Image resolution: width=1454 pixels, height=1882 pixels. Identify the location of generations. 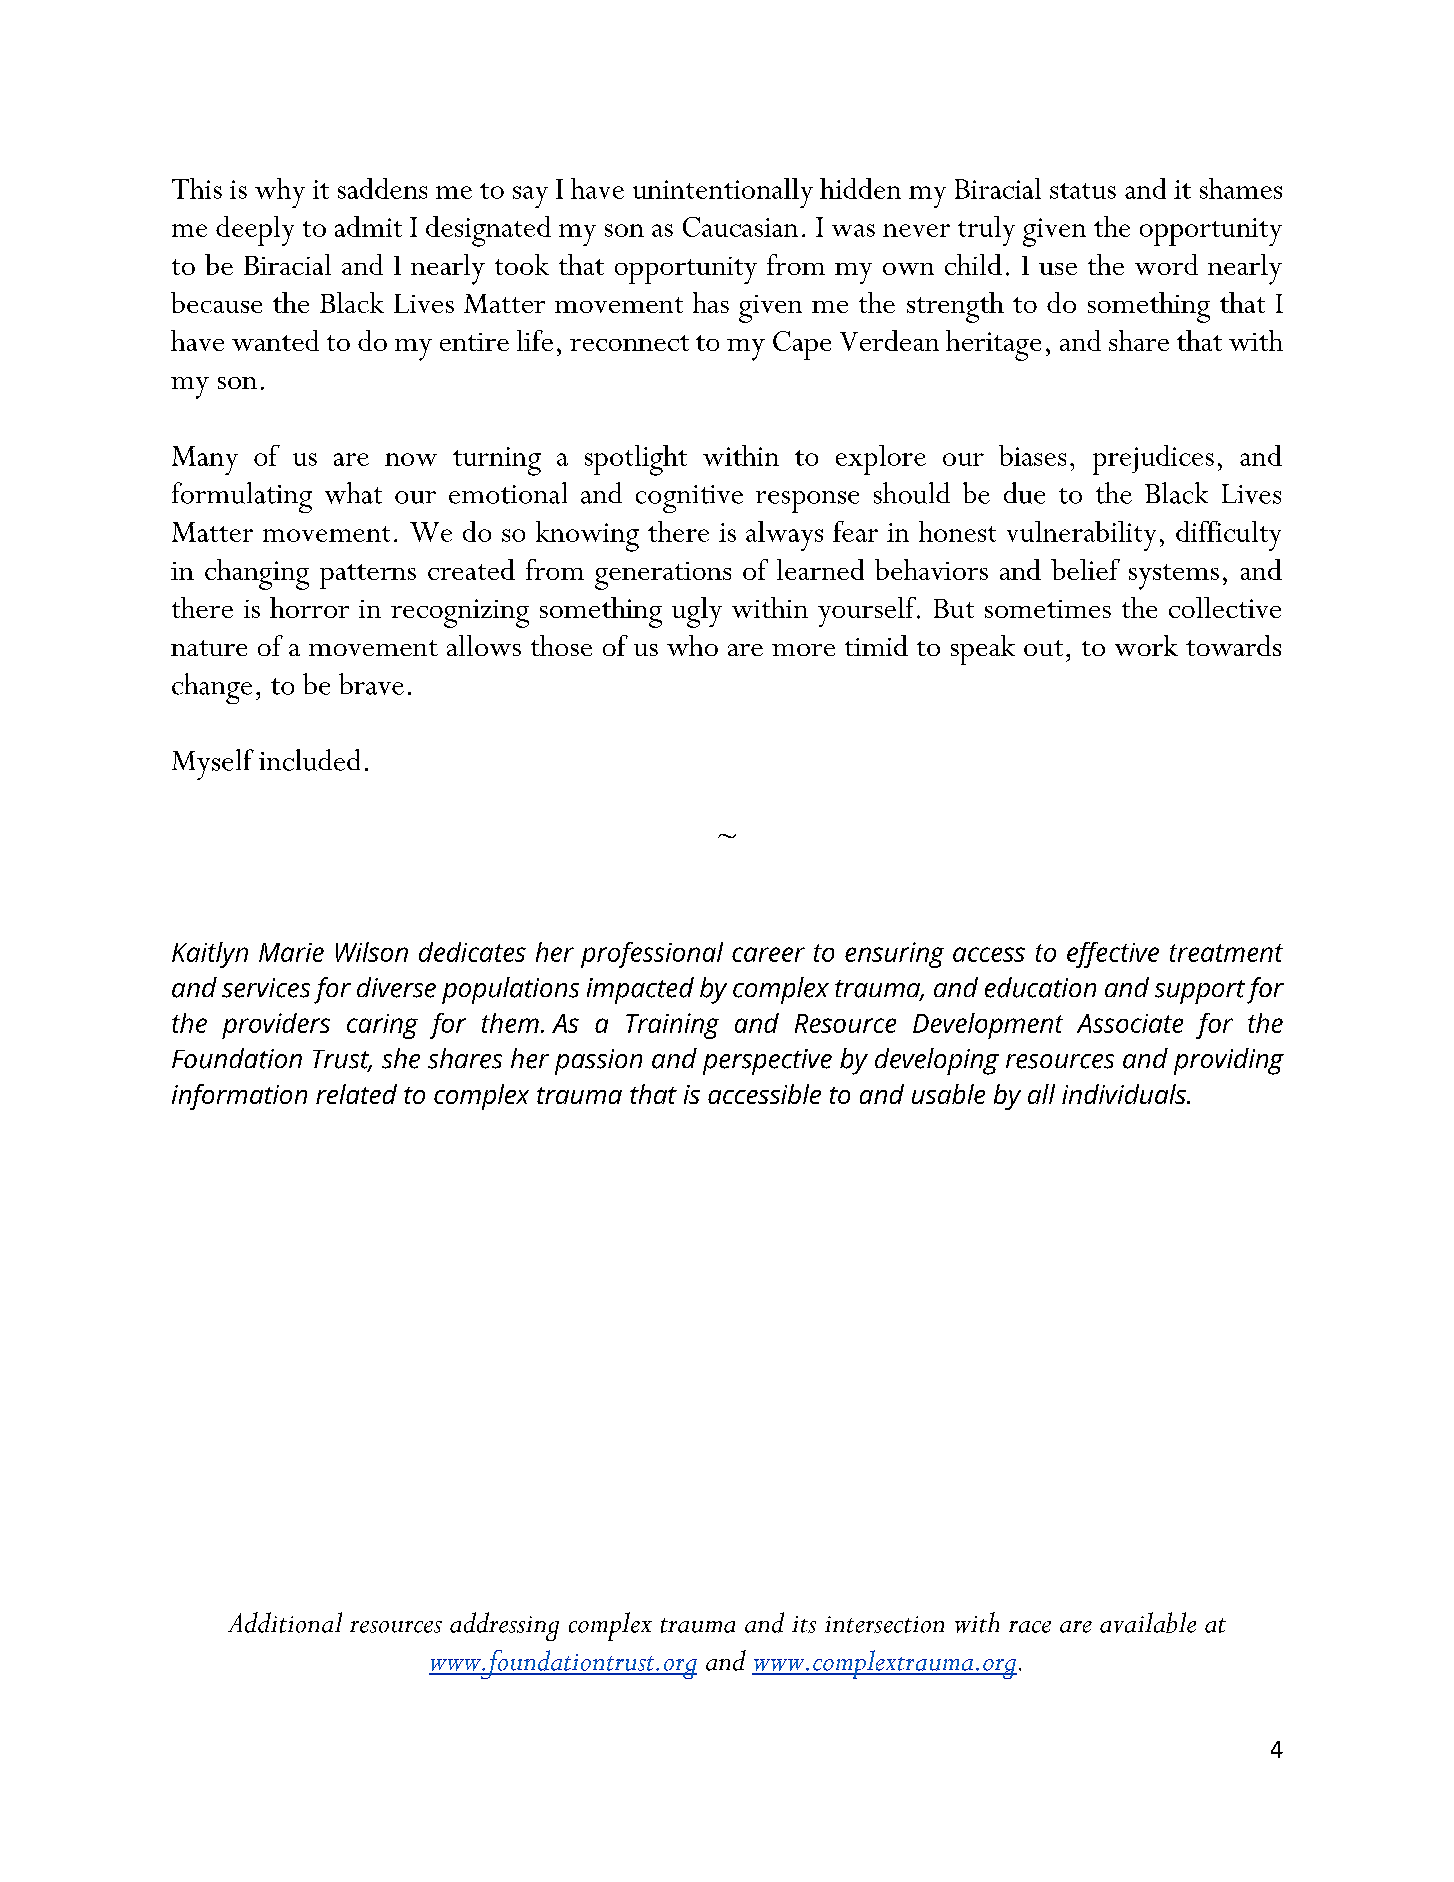
(663, 576).
